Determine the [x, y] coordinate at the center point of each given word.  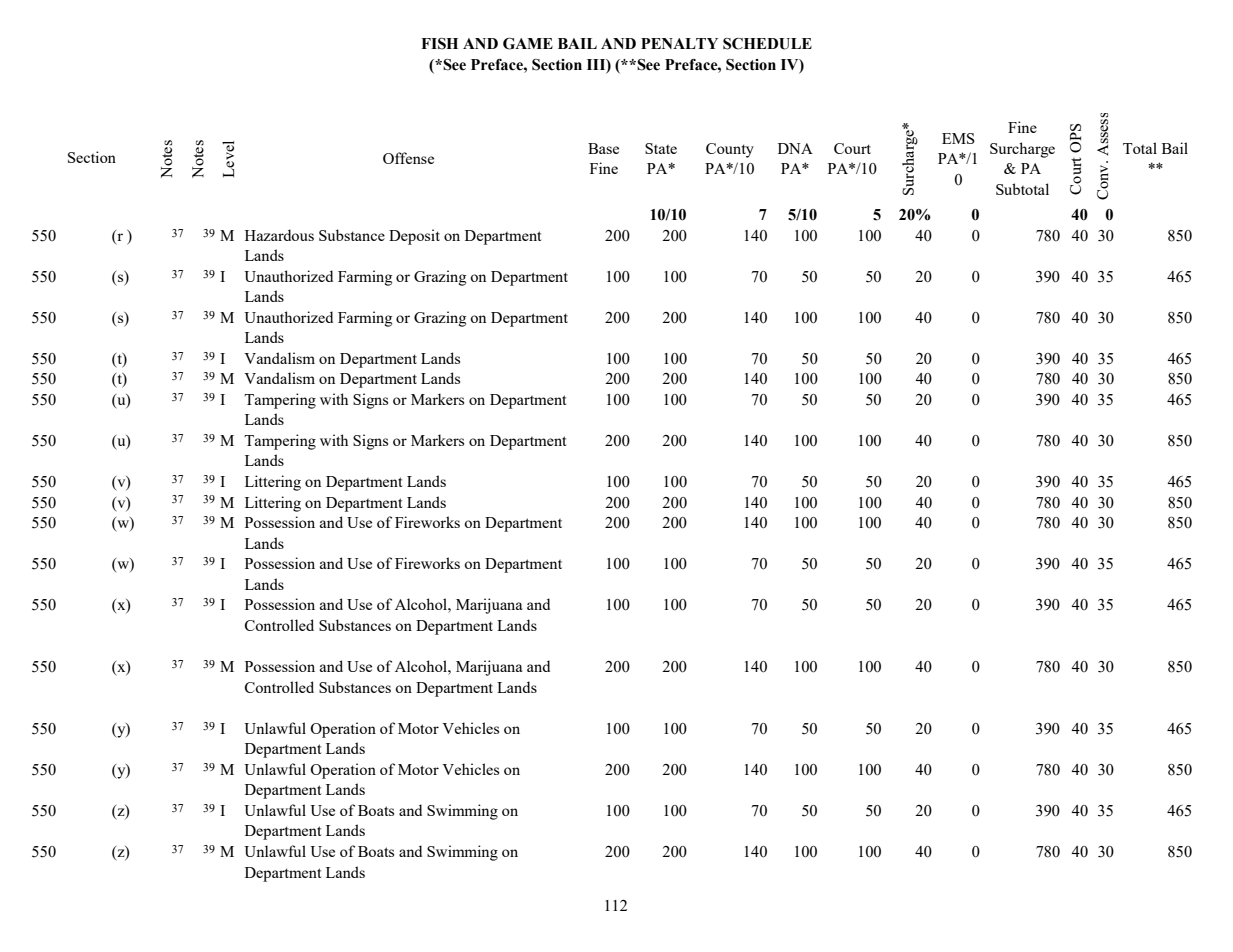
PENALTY [679, 43]
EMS [958, 138]
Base [603, 148]
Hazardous [279, 235]
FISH [439, 44]
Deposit [414, 237]
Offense [408, 158]
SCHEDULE [767, 44]
